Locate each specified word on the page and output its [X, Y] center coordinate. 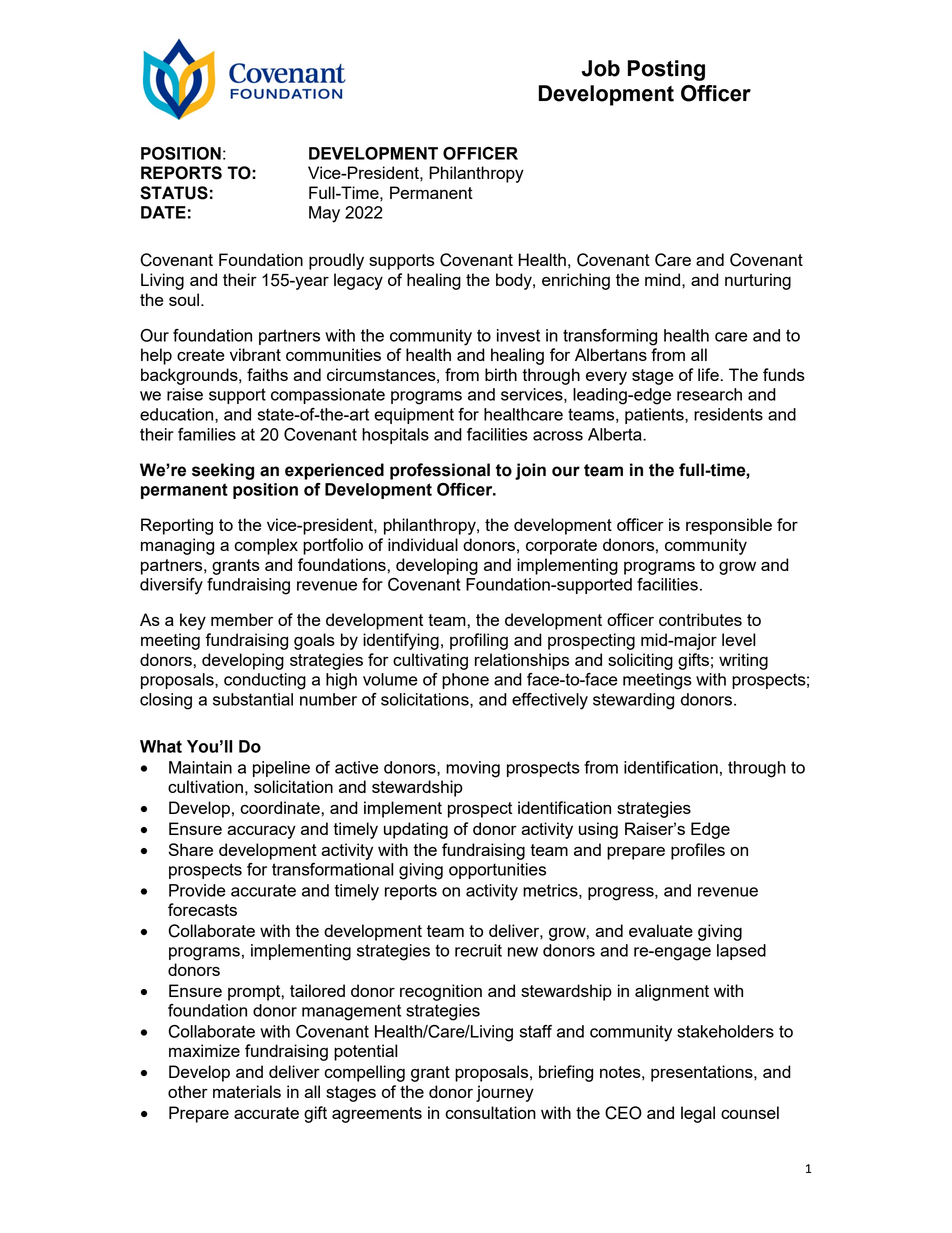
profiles [698, 851]
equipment [414, 416]
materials [247, 1091]
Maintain [200, 767]
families [207, 434]
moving [473, 769]
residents [728, 414]
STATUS [174, 193]
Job [601, 68]
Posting [666, 70]
